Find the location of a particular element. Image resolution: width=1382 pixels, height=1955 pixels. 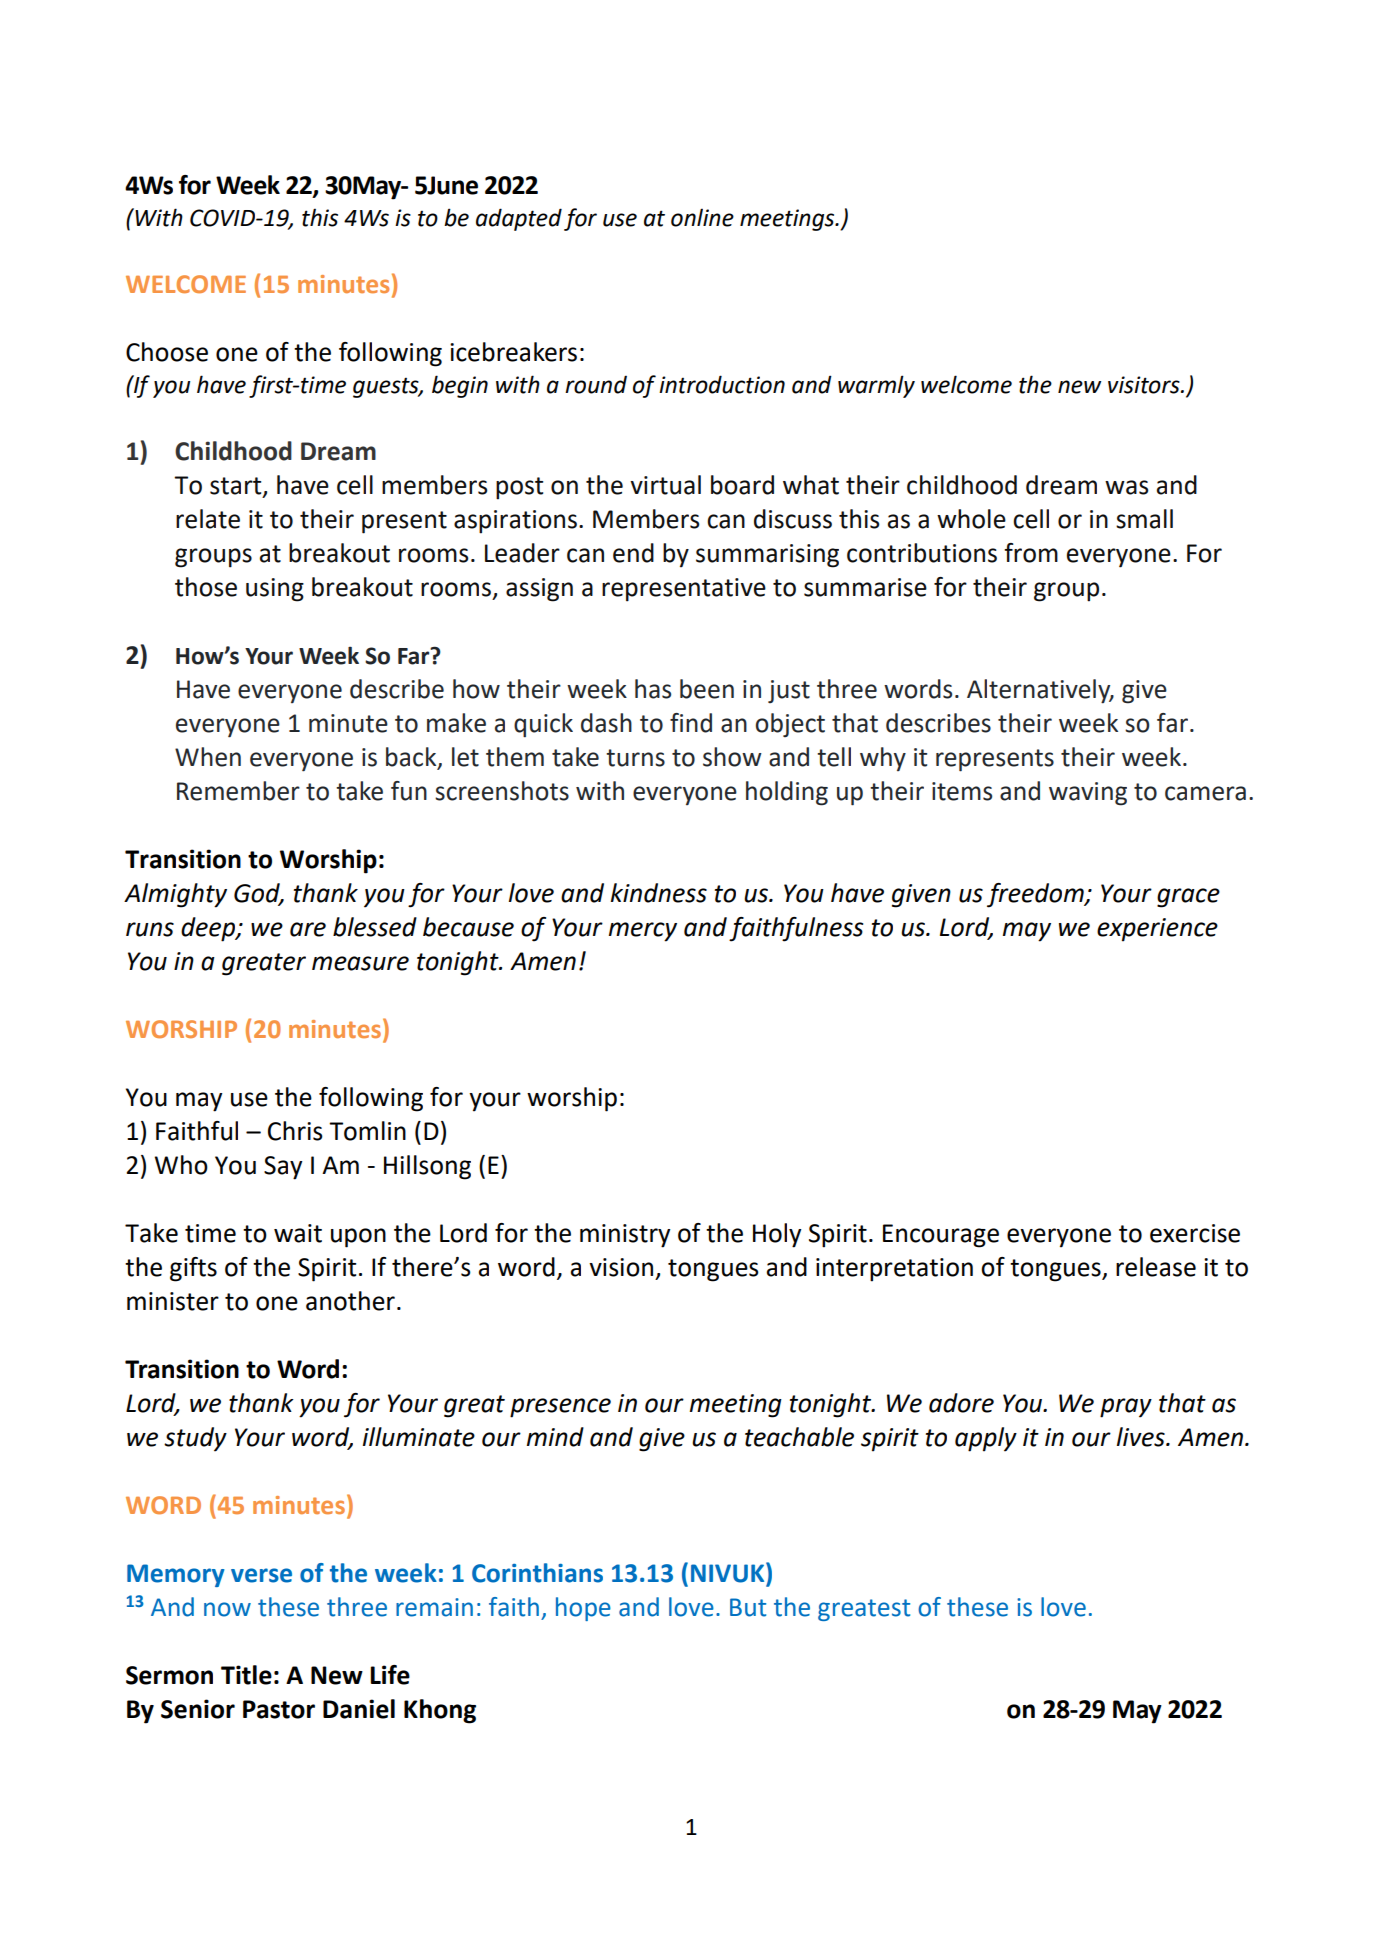

ministry is located at coordinates (625, 1236).
